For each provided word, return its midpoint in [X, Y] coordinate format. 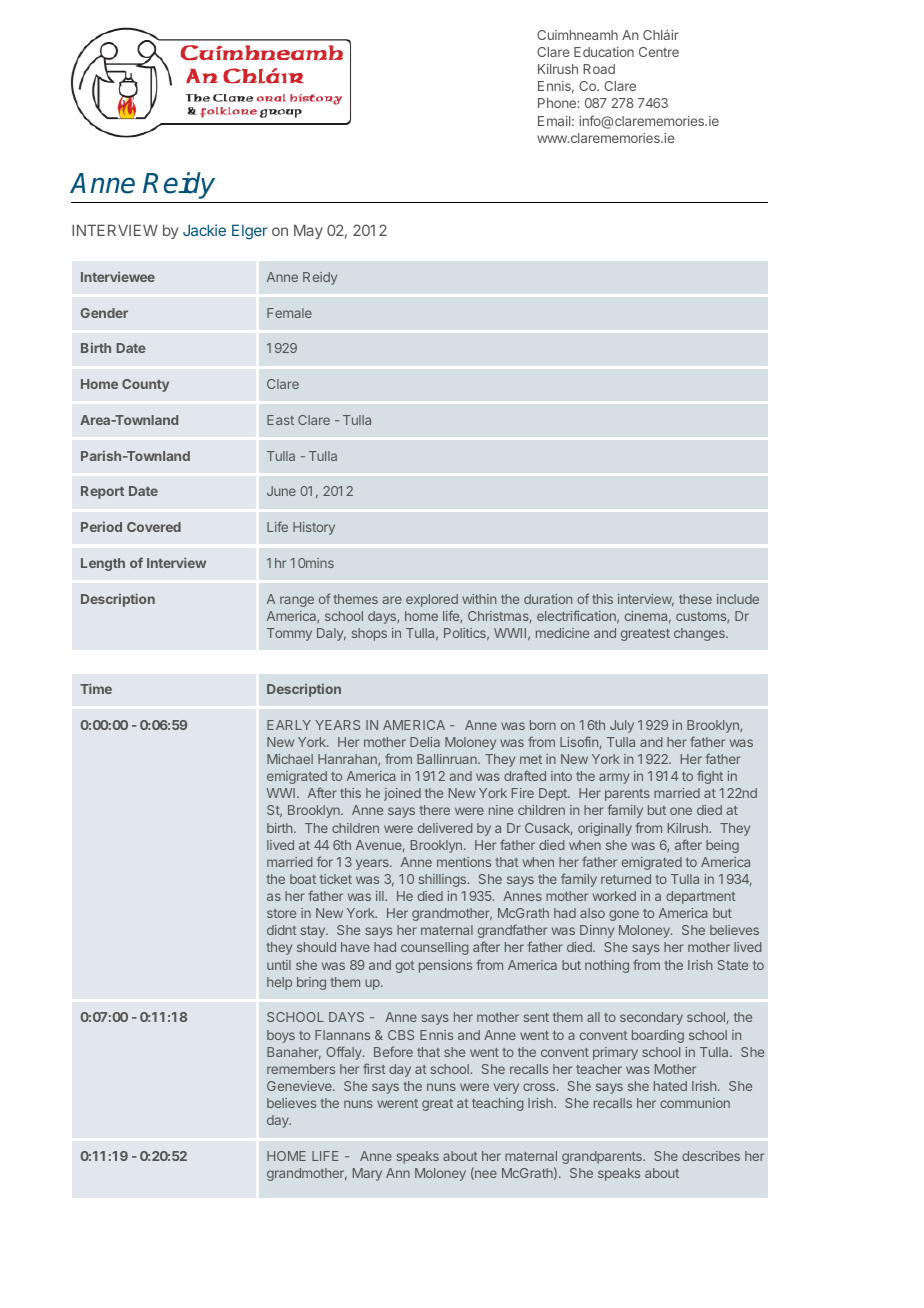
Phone [558, 103]
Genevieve [300, 1086]
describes [711, 1156]
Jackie [204, 230]
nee [485, 1175]
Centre [659, 52]
